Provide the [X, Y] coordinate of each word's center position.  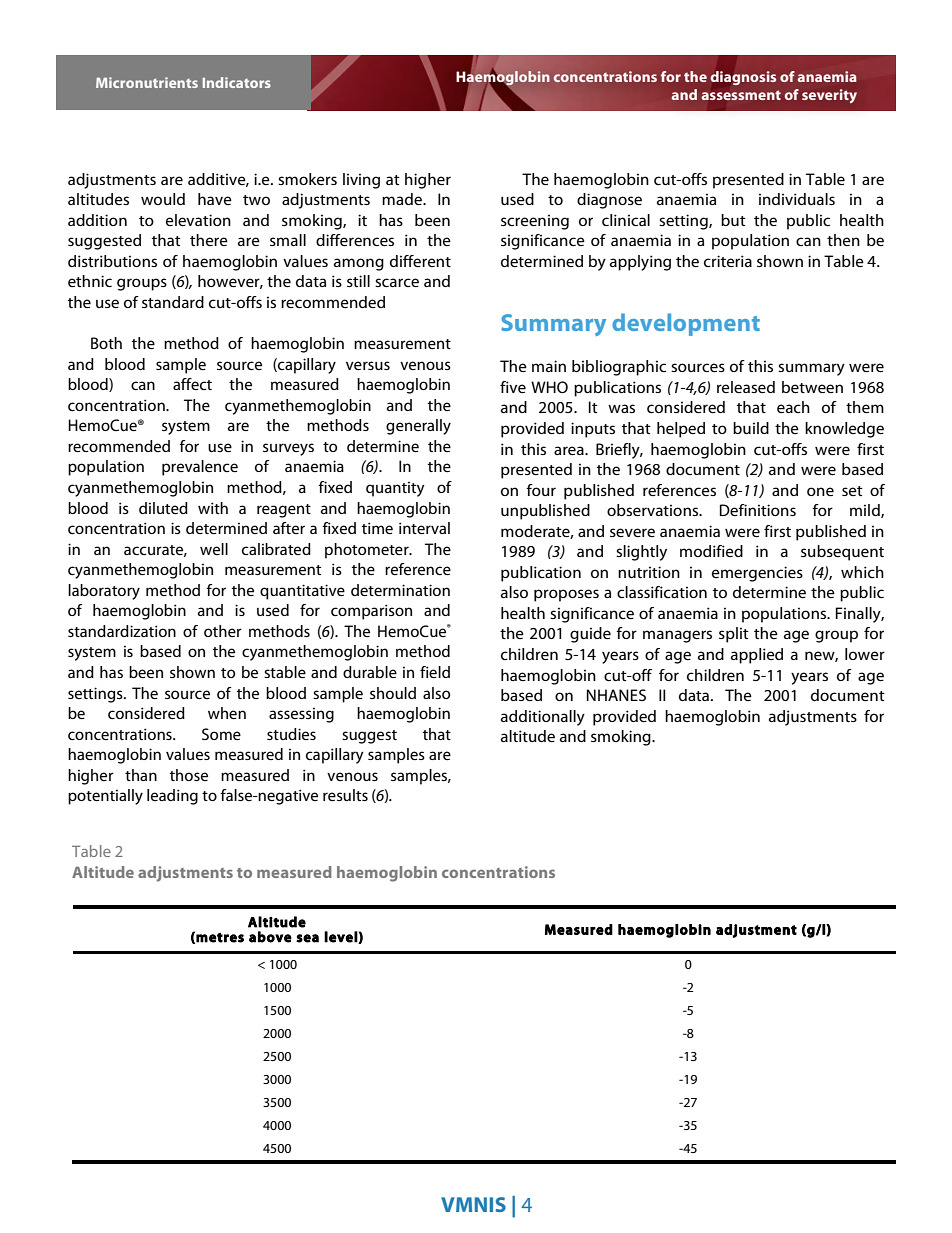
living [361, 181]
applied [757, 656]
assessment [741, 95]
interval [424, 528]
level [341, 937]
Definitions [758, 510]
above [270, 937]
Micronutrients [147, 82]
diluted [163, 508]
